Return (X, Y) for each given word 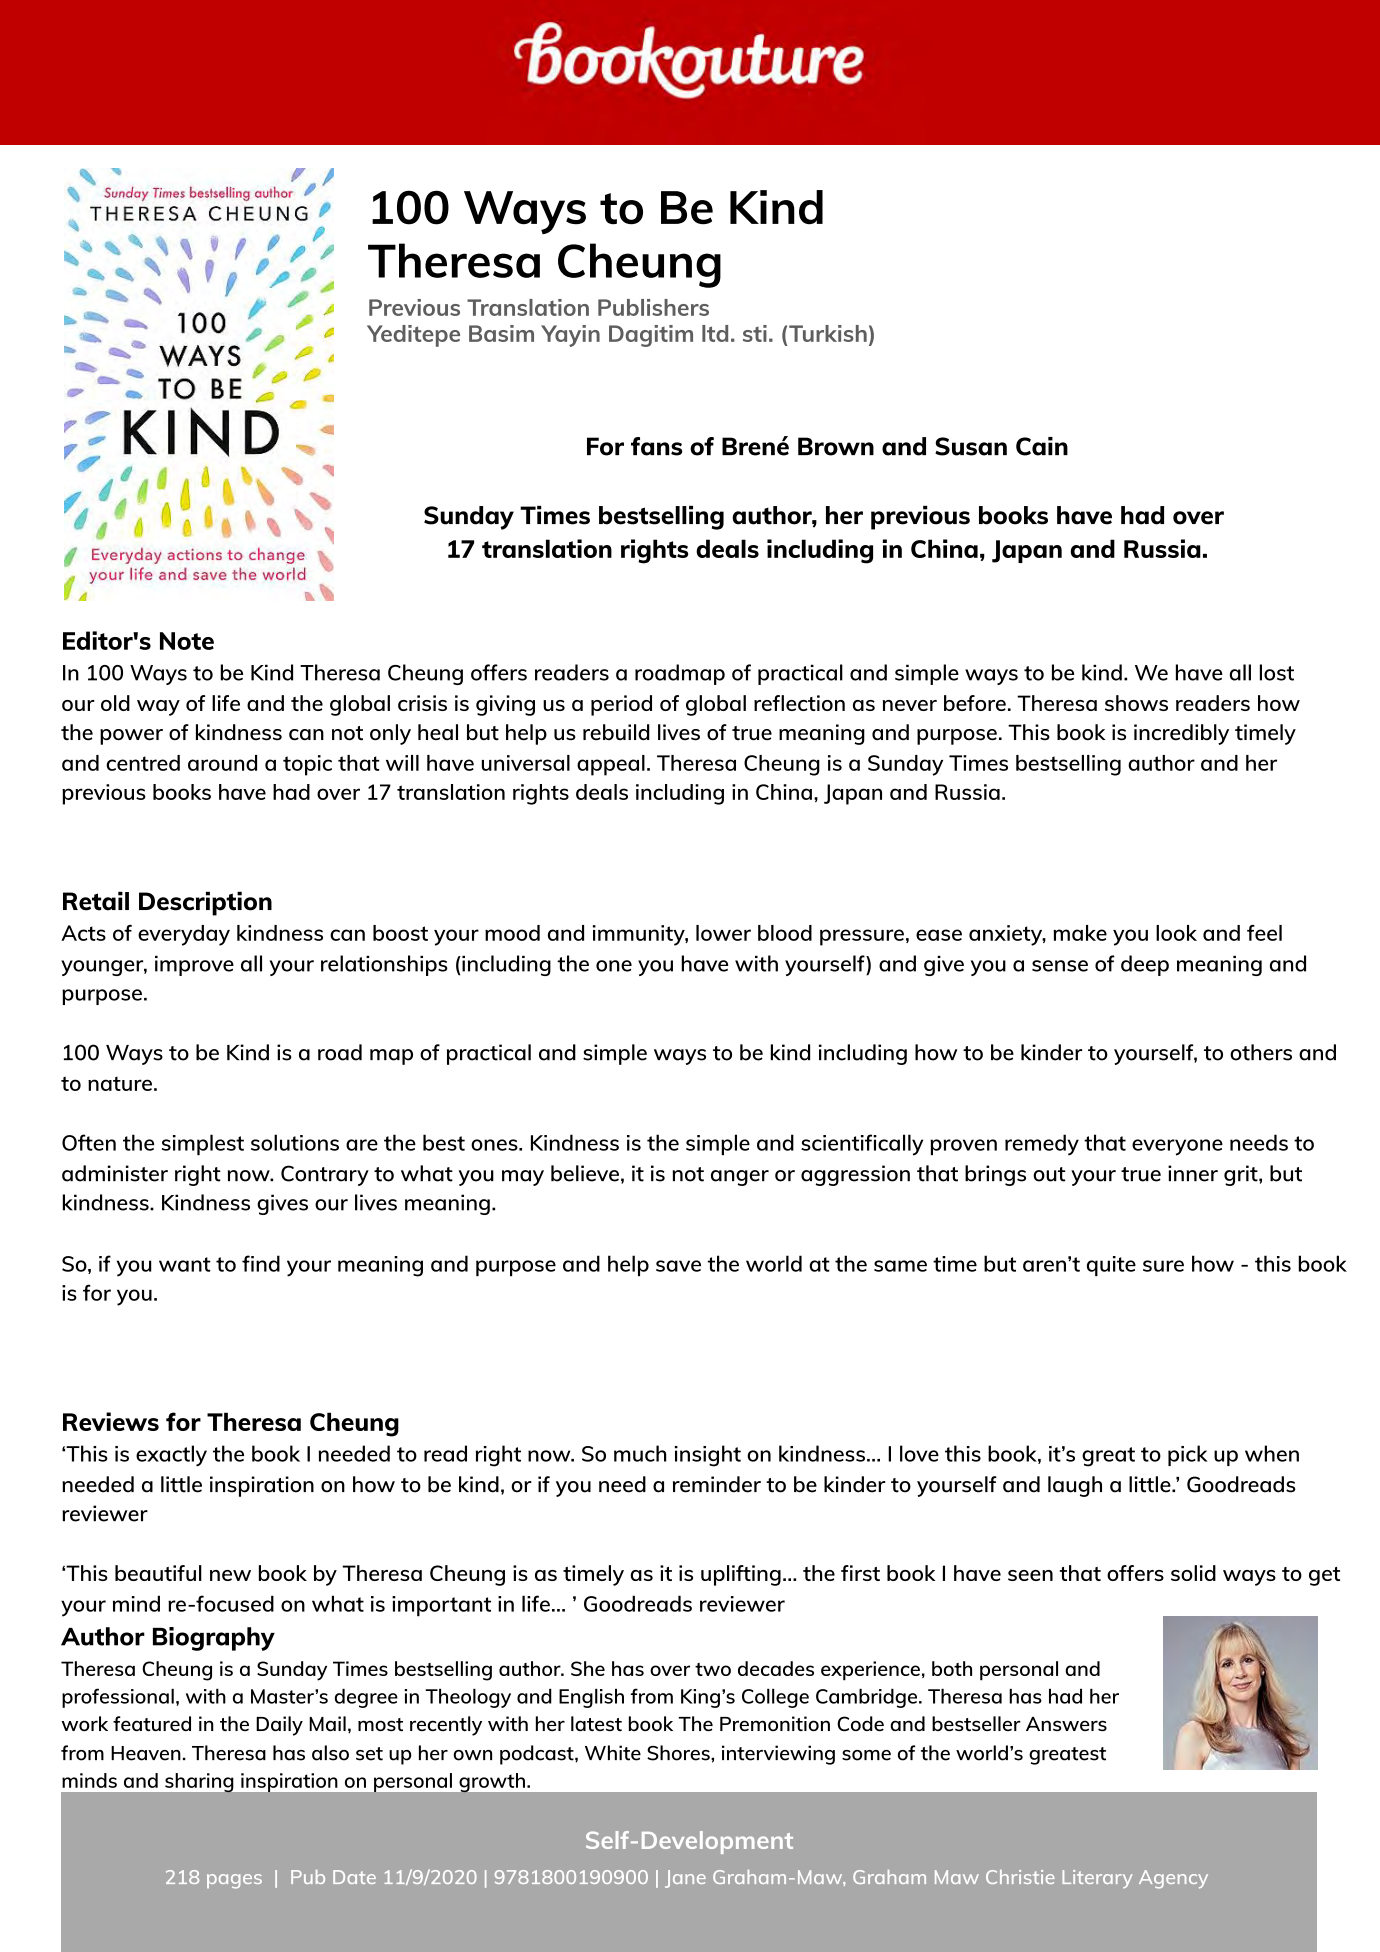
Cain (1042, 446)
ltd (715, 333)
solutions (295, 1142)
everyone (1177, 1147)
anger (740, 1178)
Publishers (653, 307)
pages (234, 1881)
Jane (685, 1879)
